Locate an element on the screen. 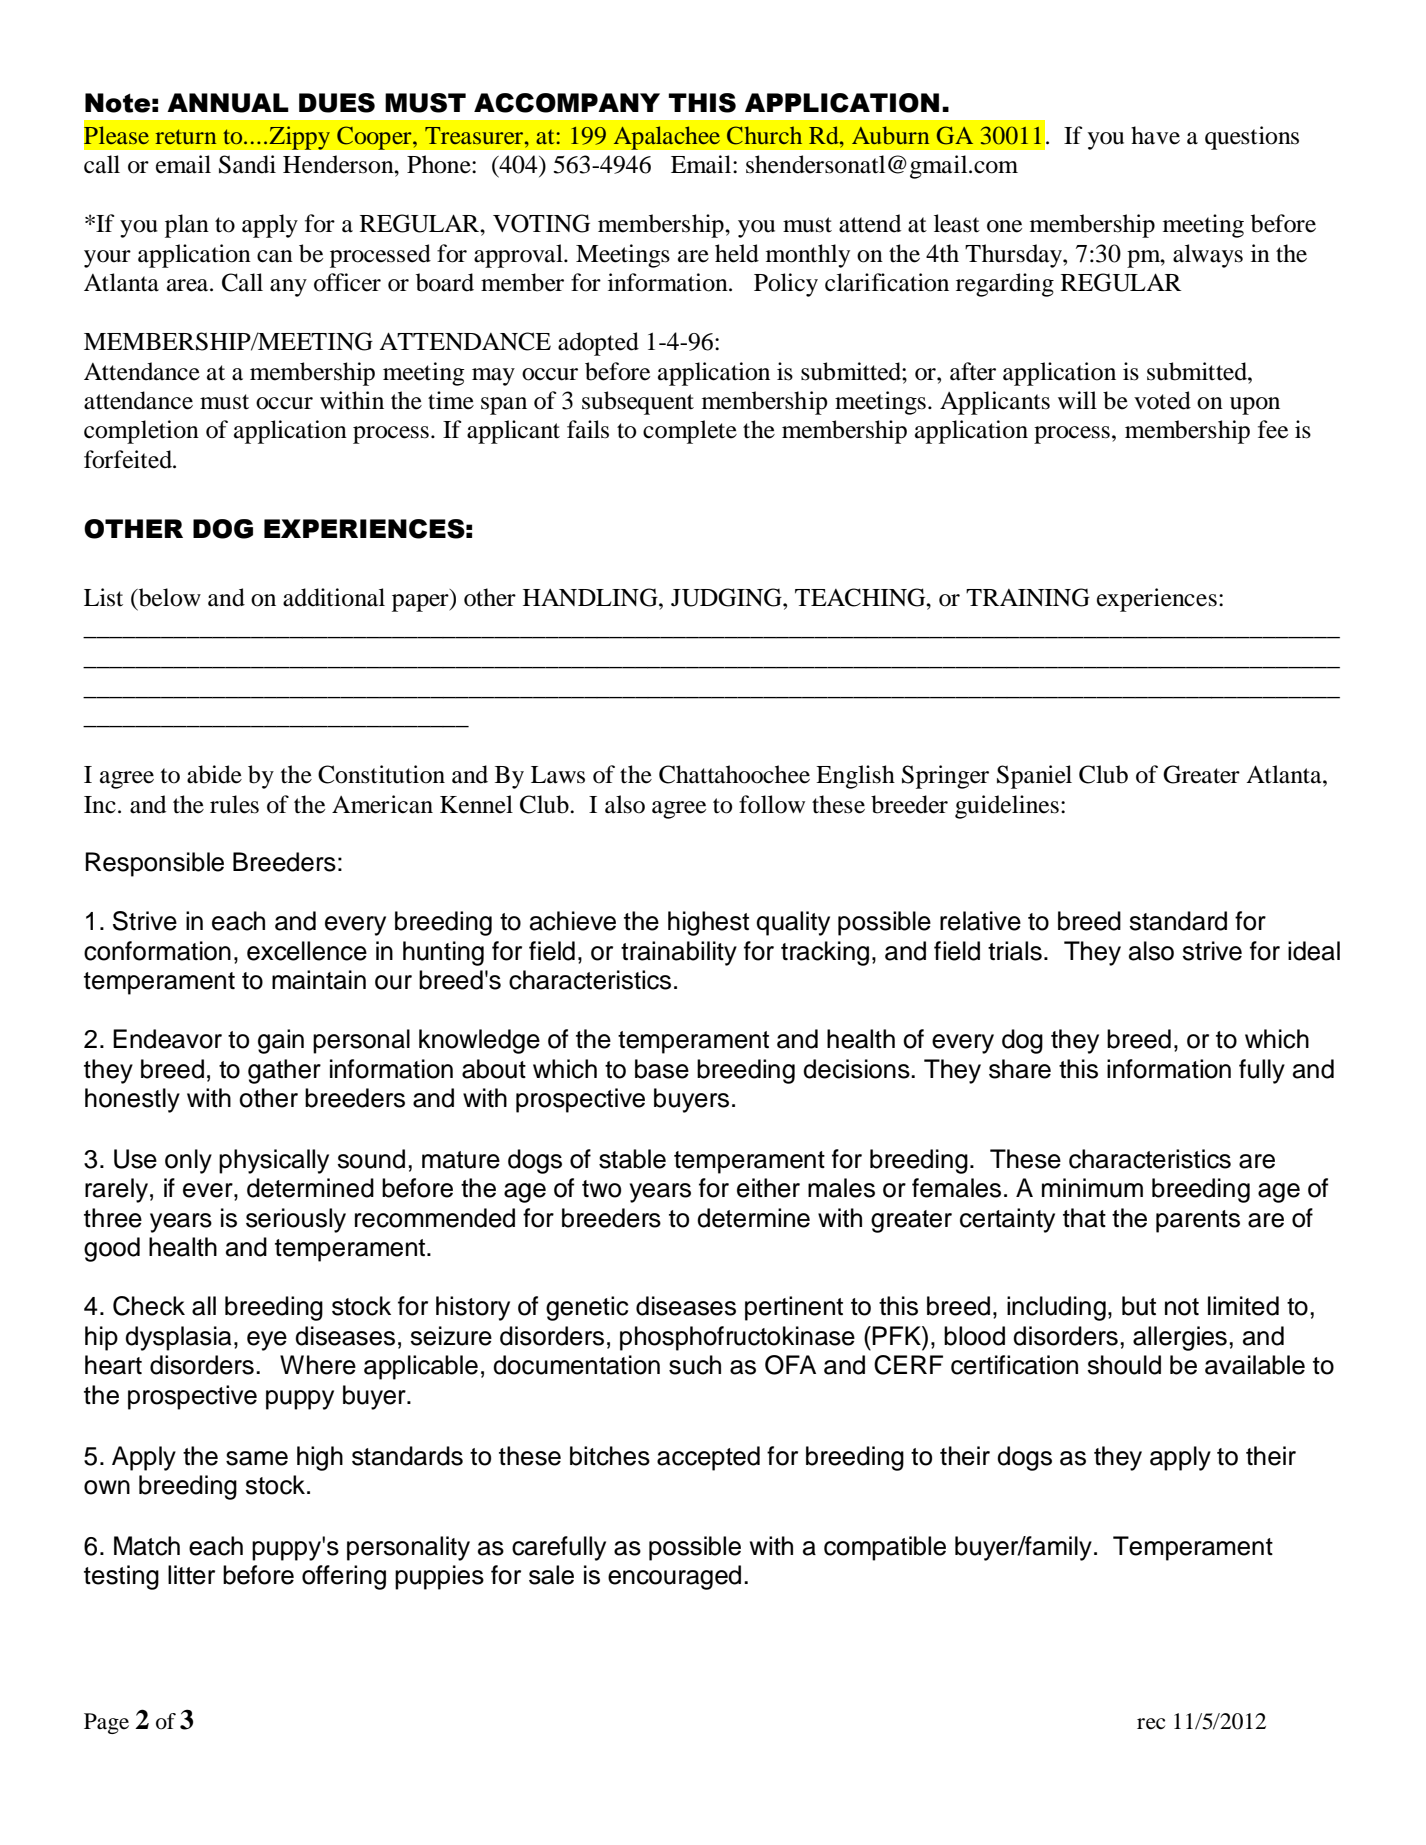 This screenshot has width=1426, height=1845. ideal is located at coordinates (1314, 951).
